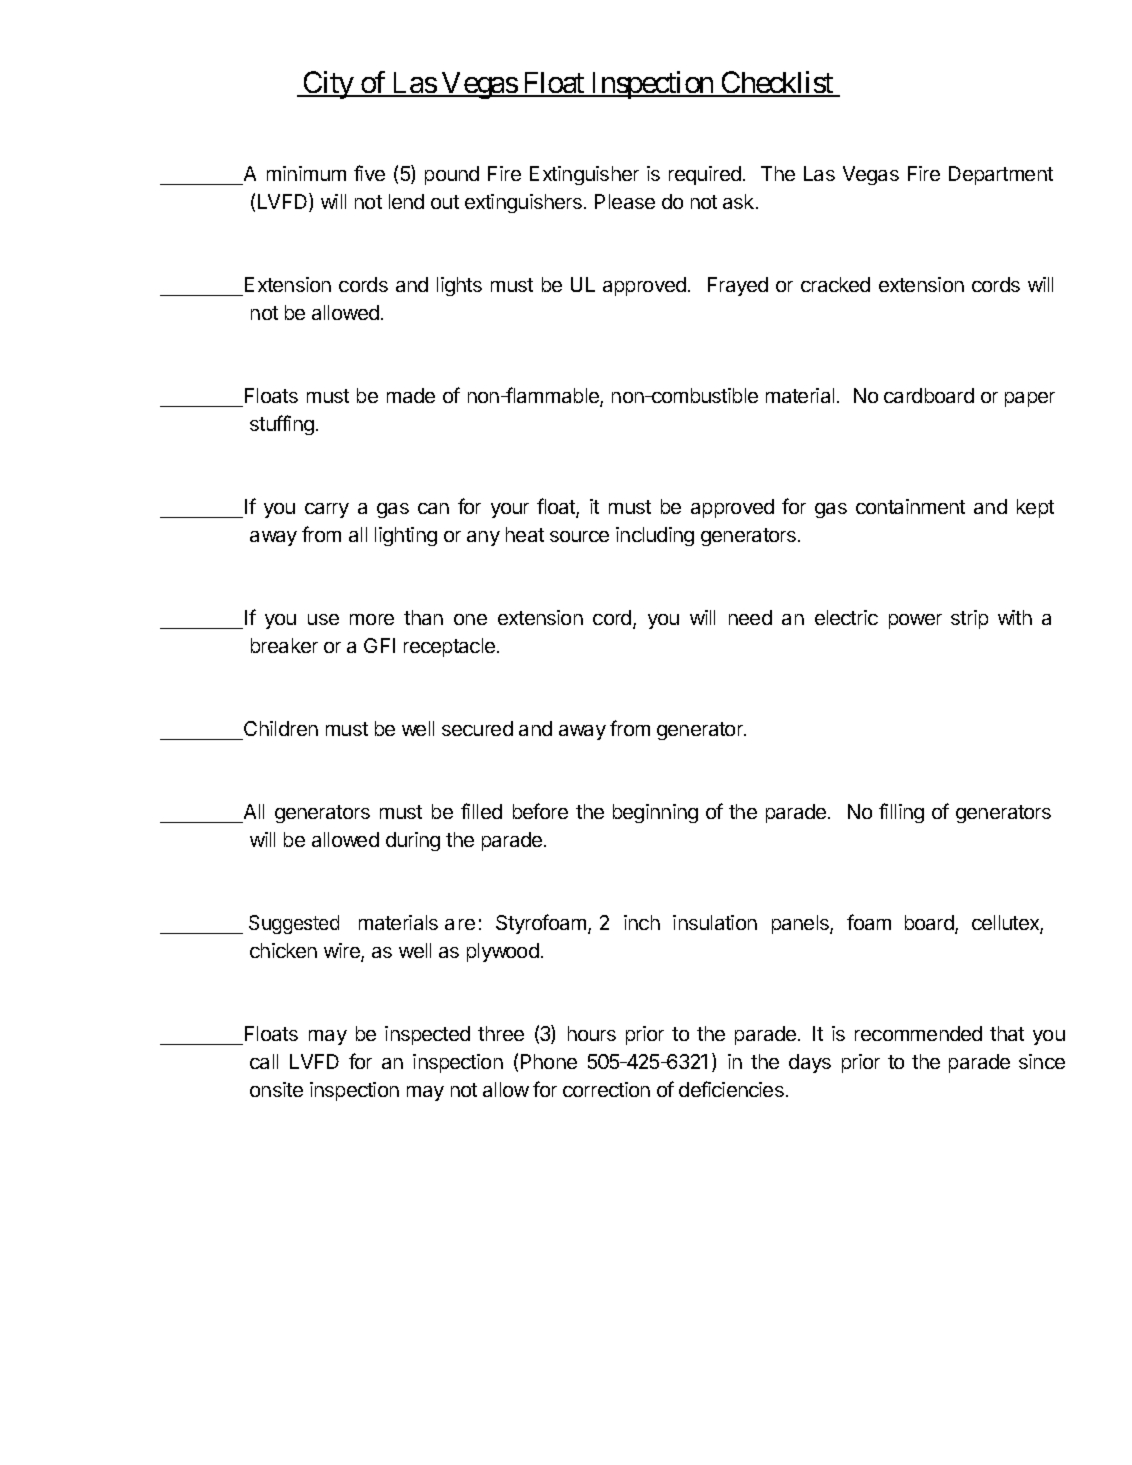 This image has height=1465, width=1132. Describe the element at coordinates (1030, 399) in the image. I see `paper` at that location.
